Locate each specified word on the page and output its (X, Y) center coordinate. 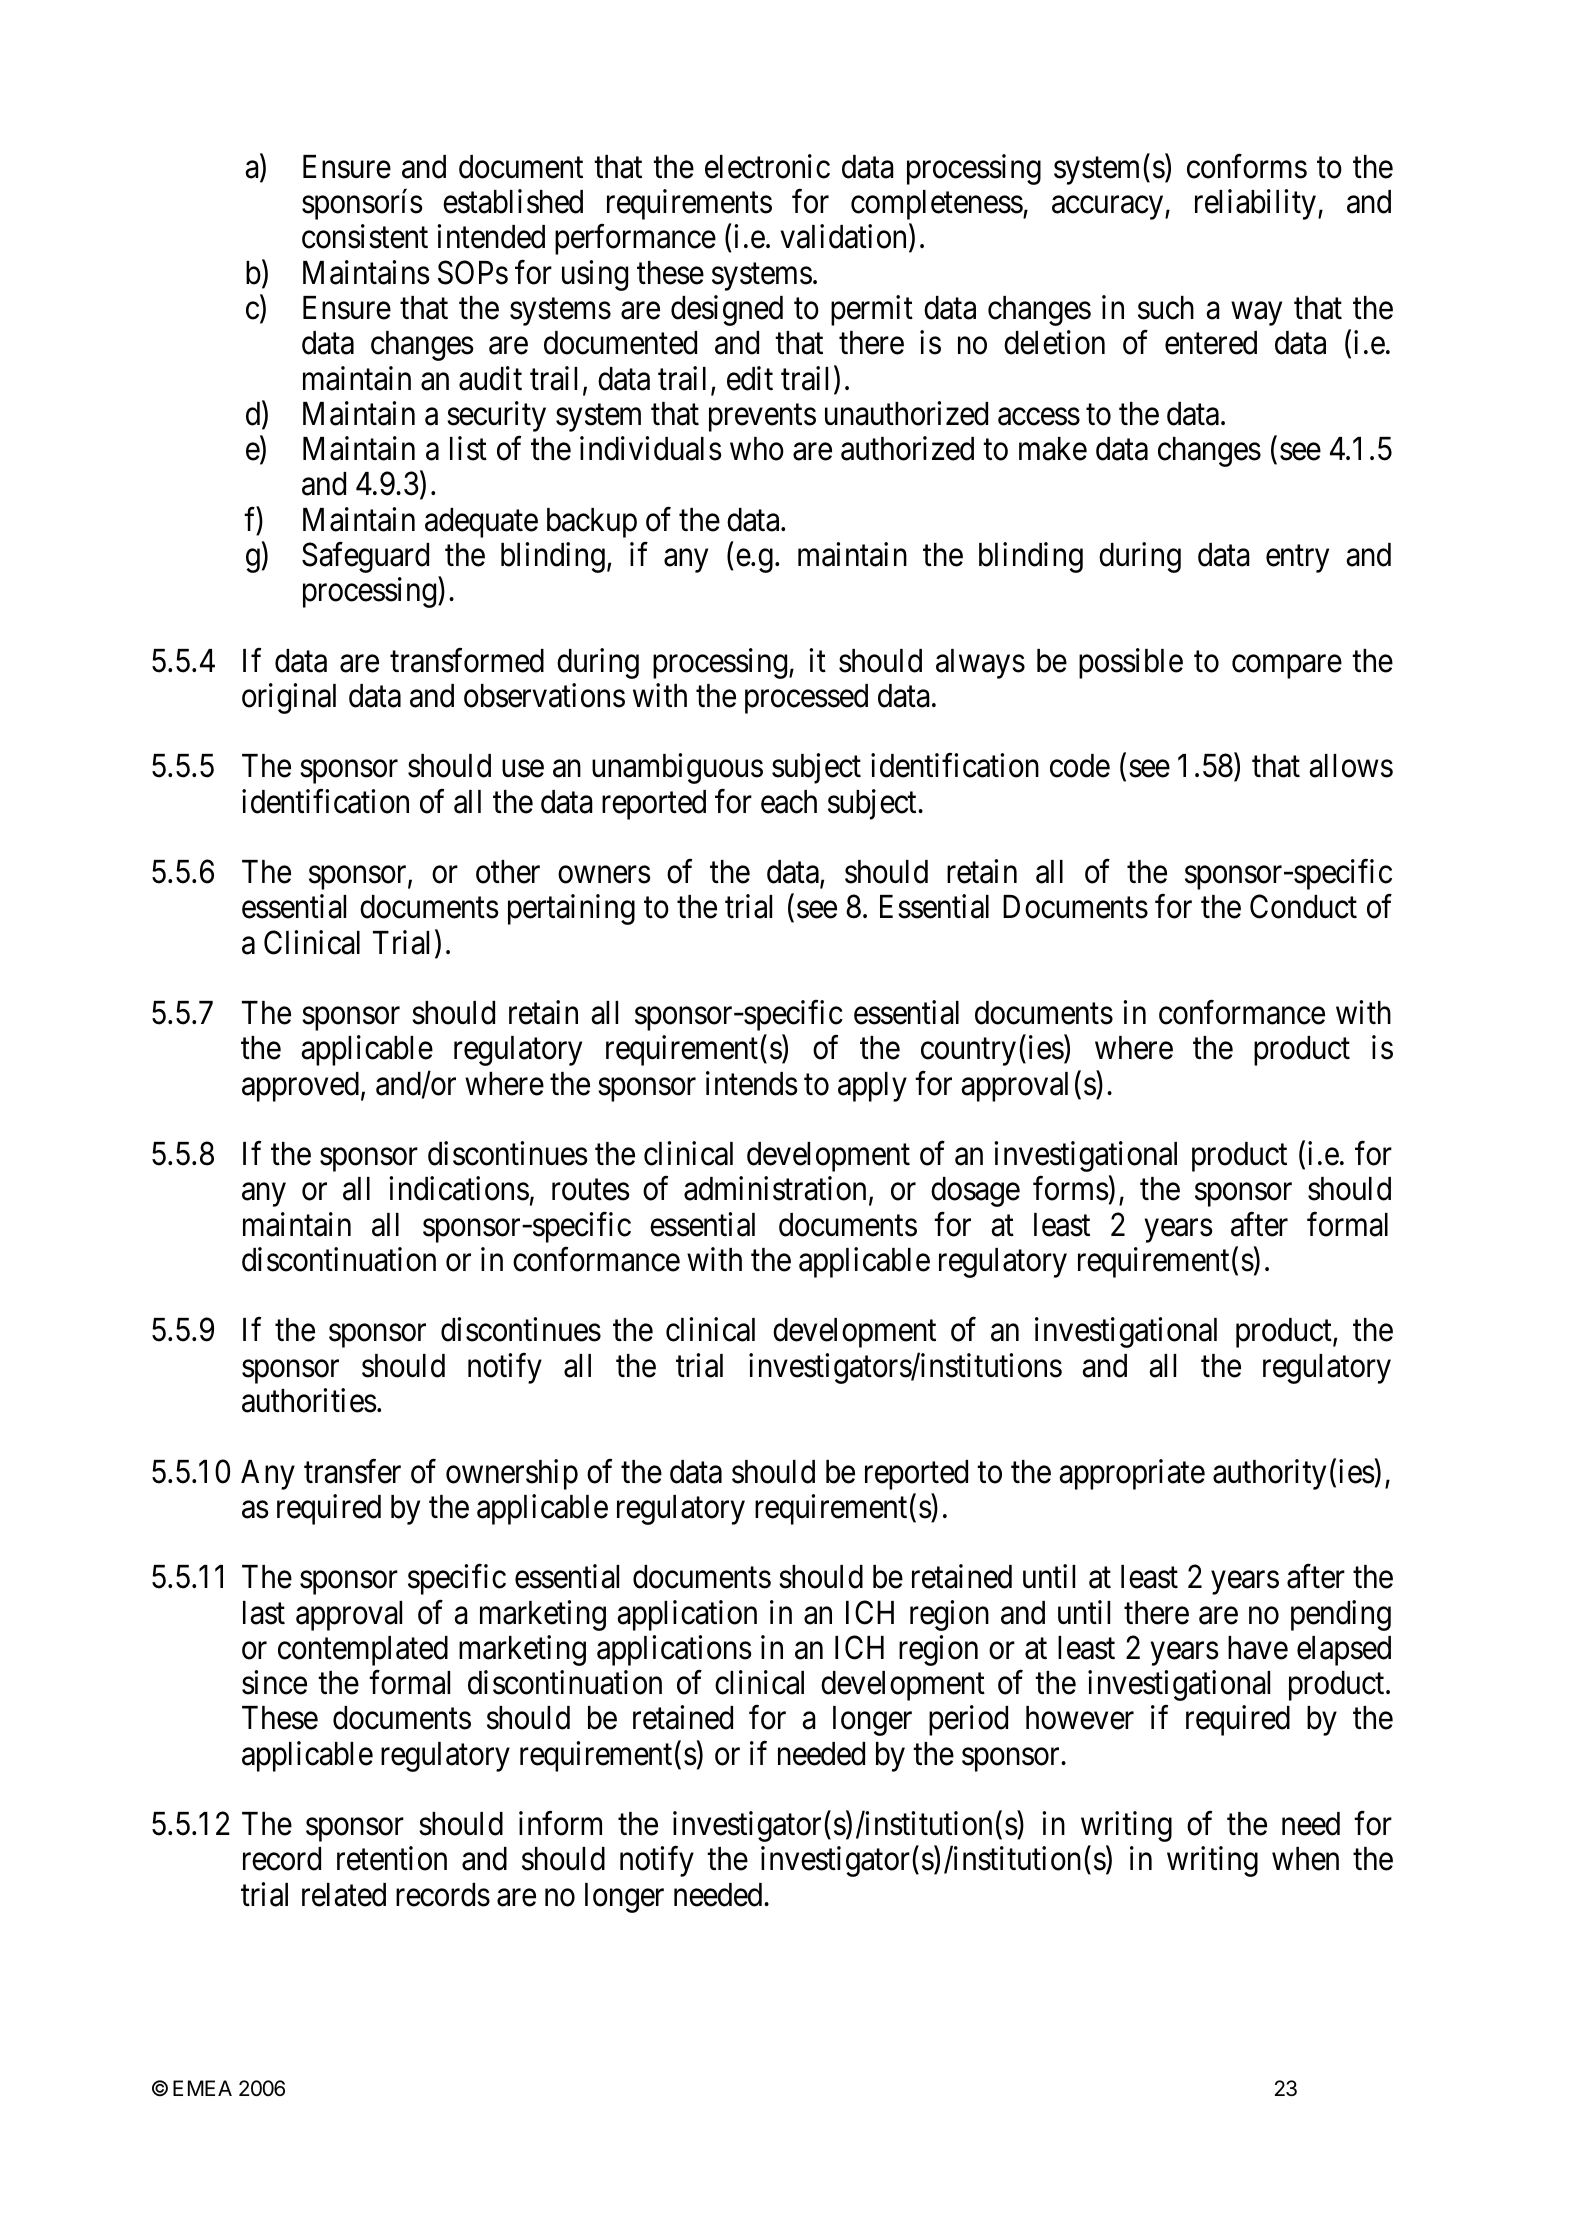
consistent (365, 237)
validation (845, 238)
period (968, 1721)
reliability (1255, 204)
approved (300, 1087)
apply (872, 1087)
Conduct (1303, 907)
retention (392, 1859)
